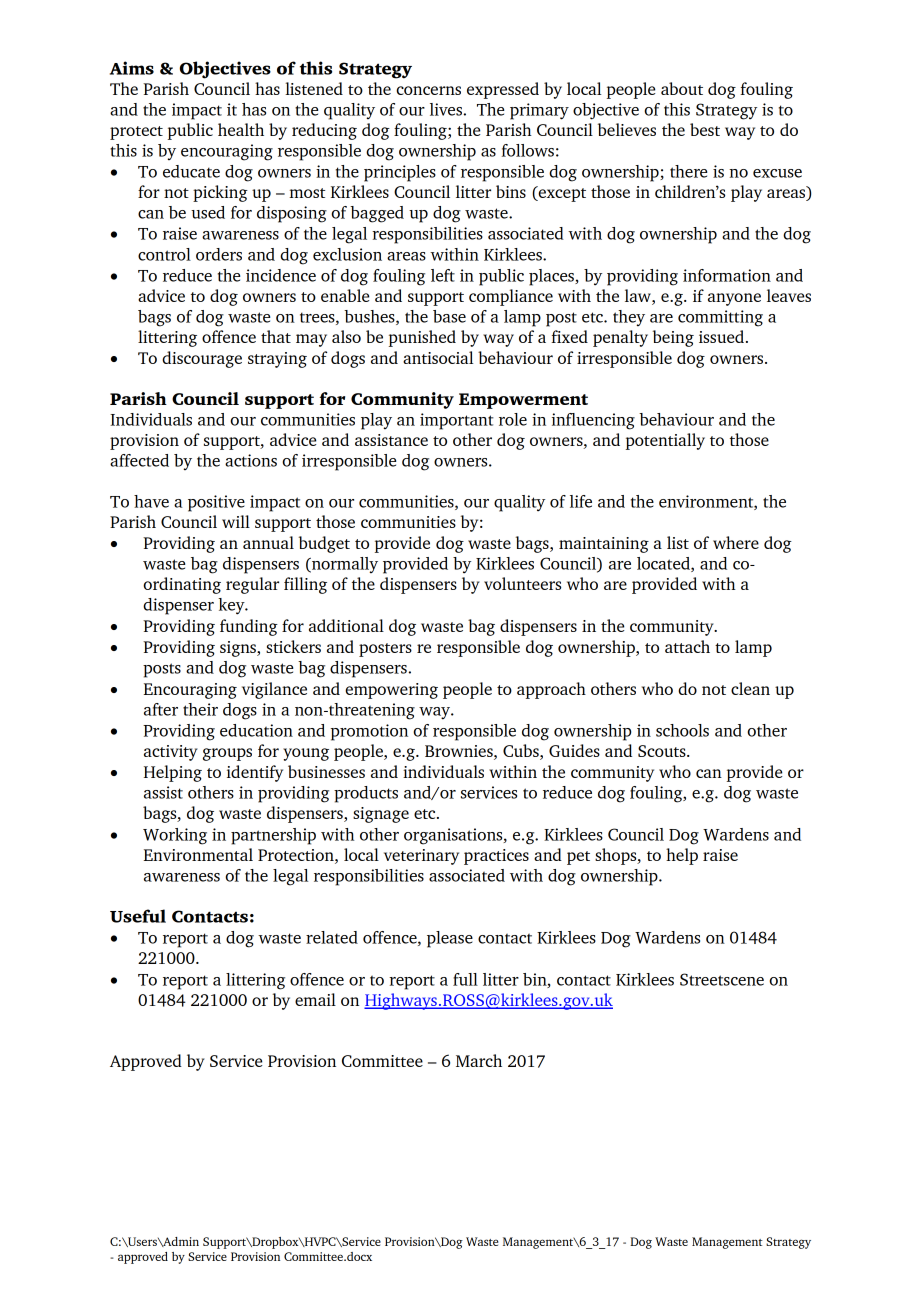  What do you see at coordinates (479, 1060) in the image?
I see `March` at bounding box center [479, 1060].
